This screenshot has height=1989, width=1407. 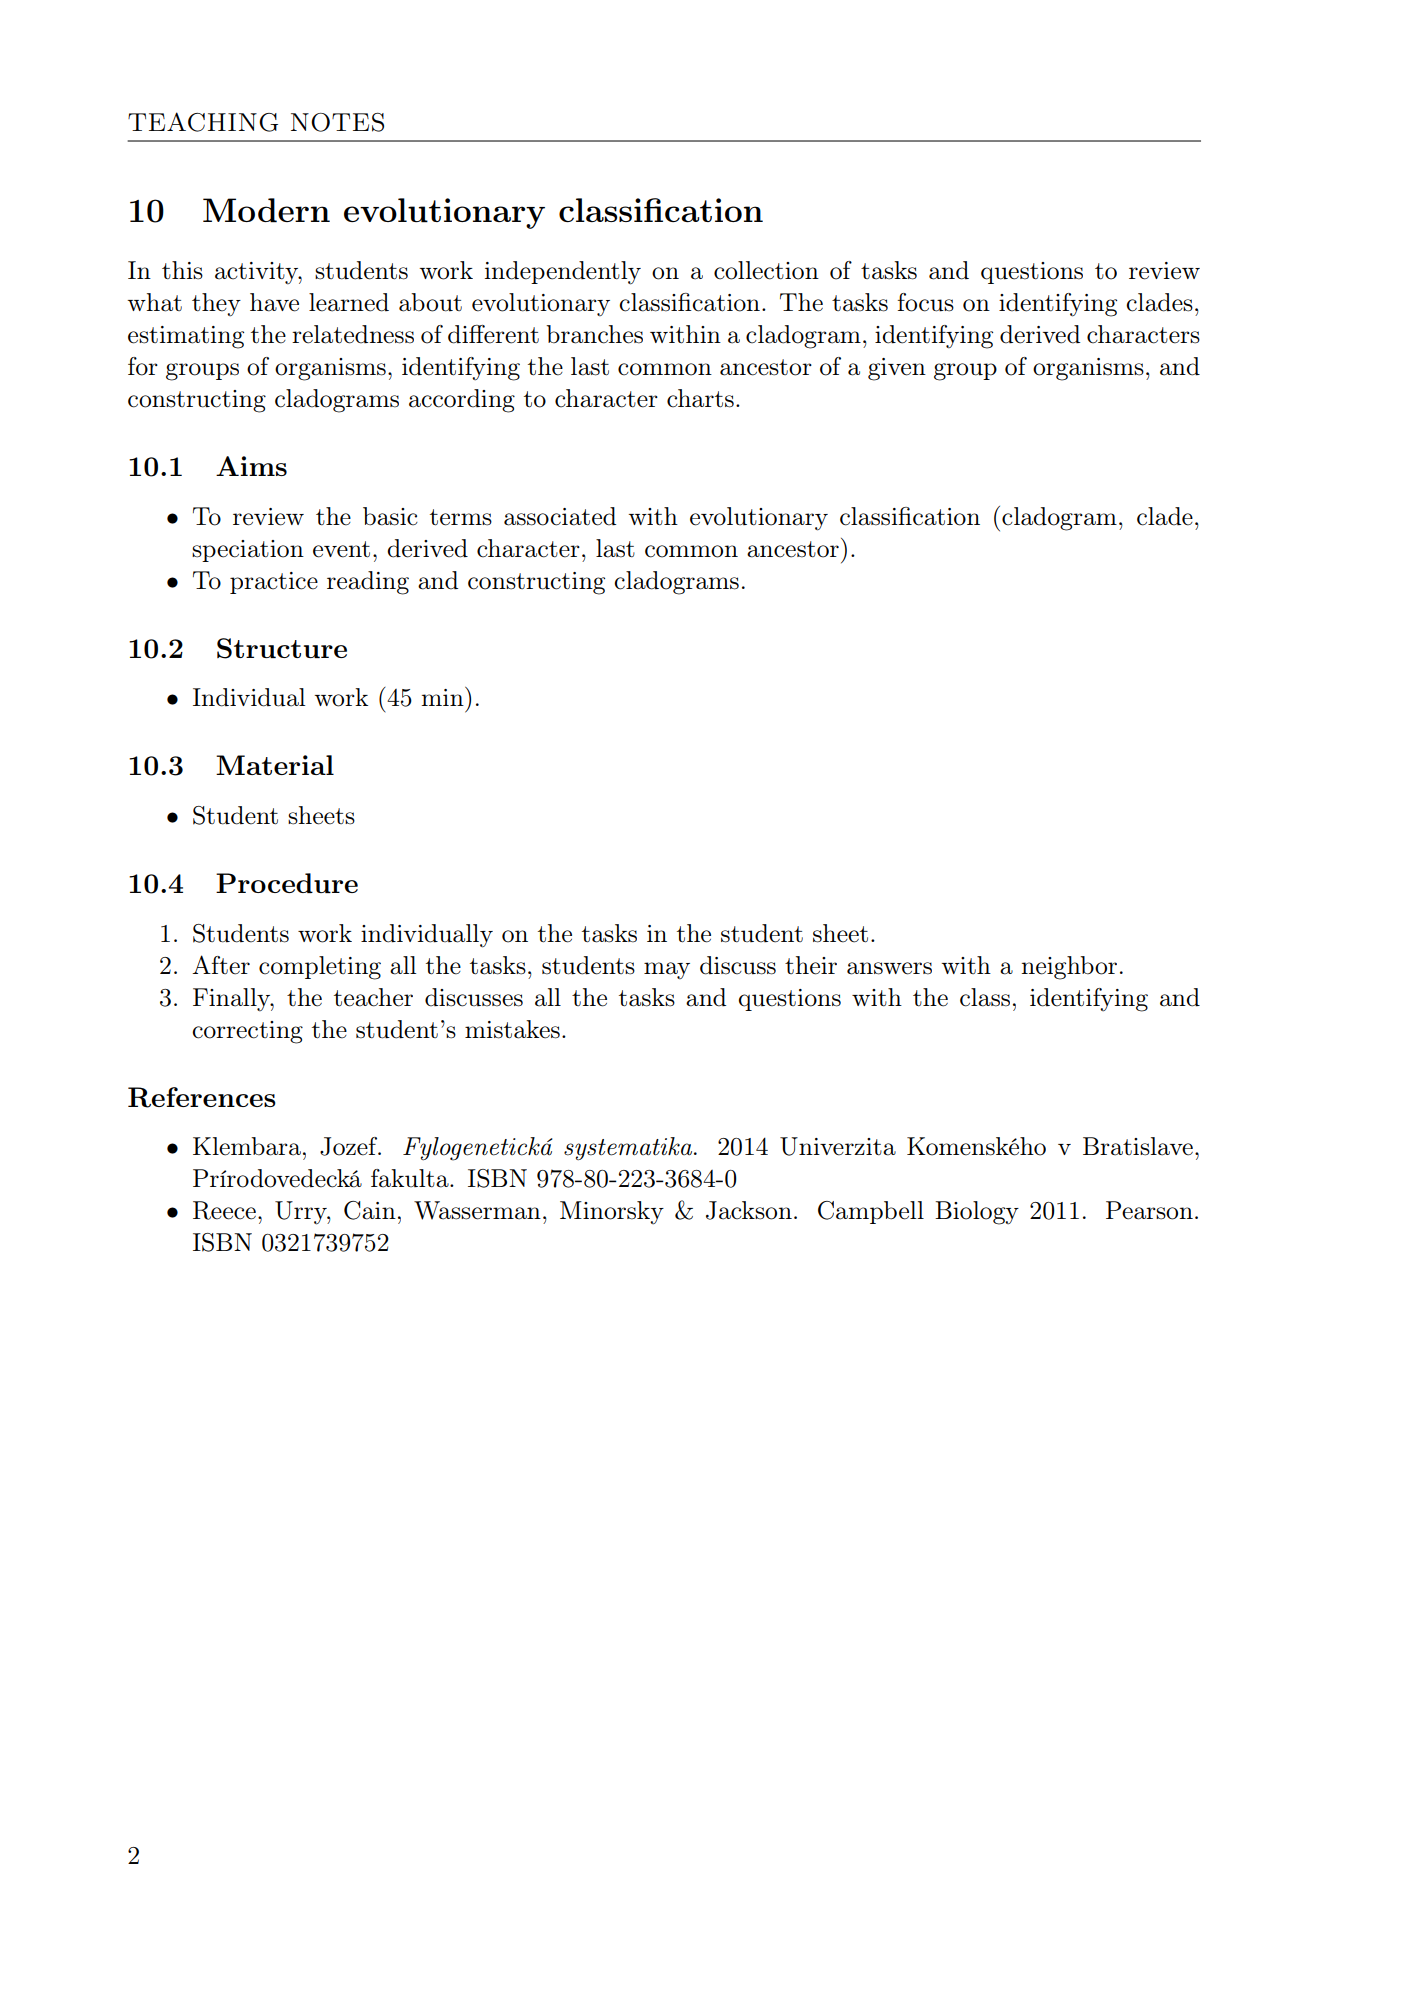 What do you see at coordinates (368, 583) in the screenshot?
I see `reading` at bounding box center [368, 583].
